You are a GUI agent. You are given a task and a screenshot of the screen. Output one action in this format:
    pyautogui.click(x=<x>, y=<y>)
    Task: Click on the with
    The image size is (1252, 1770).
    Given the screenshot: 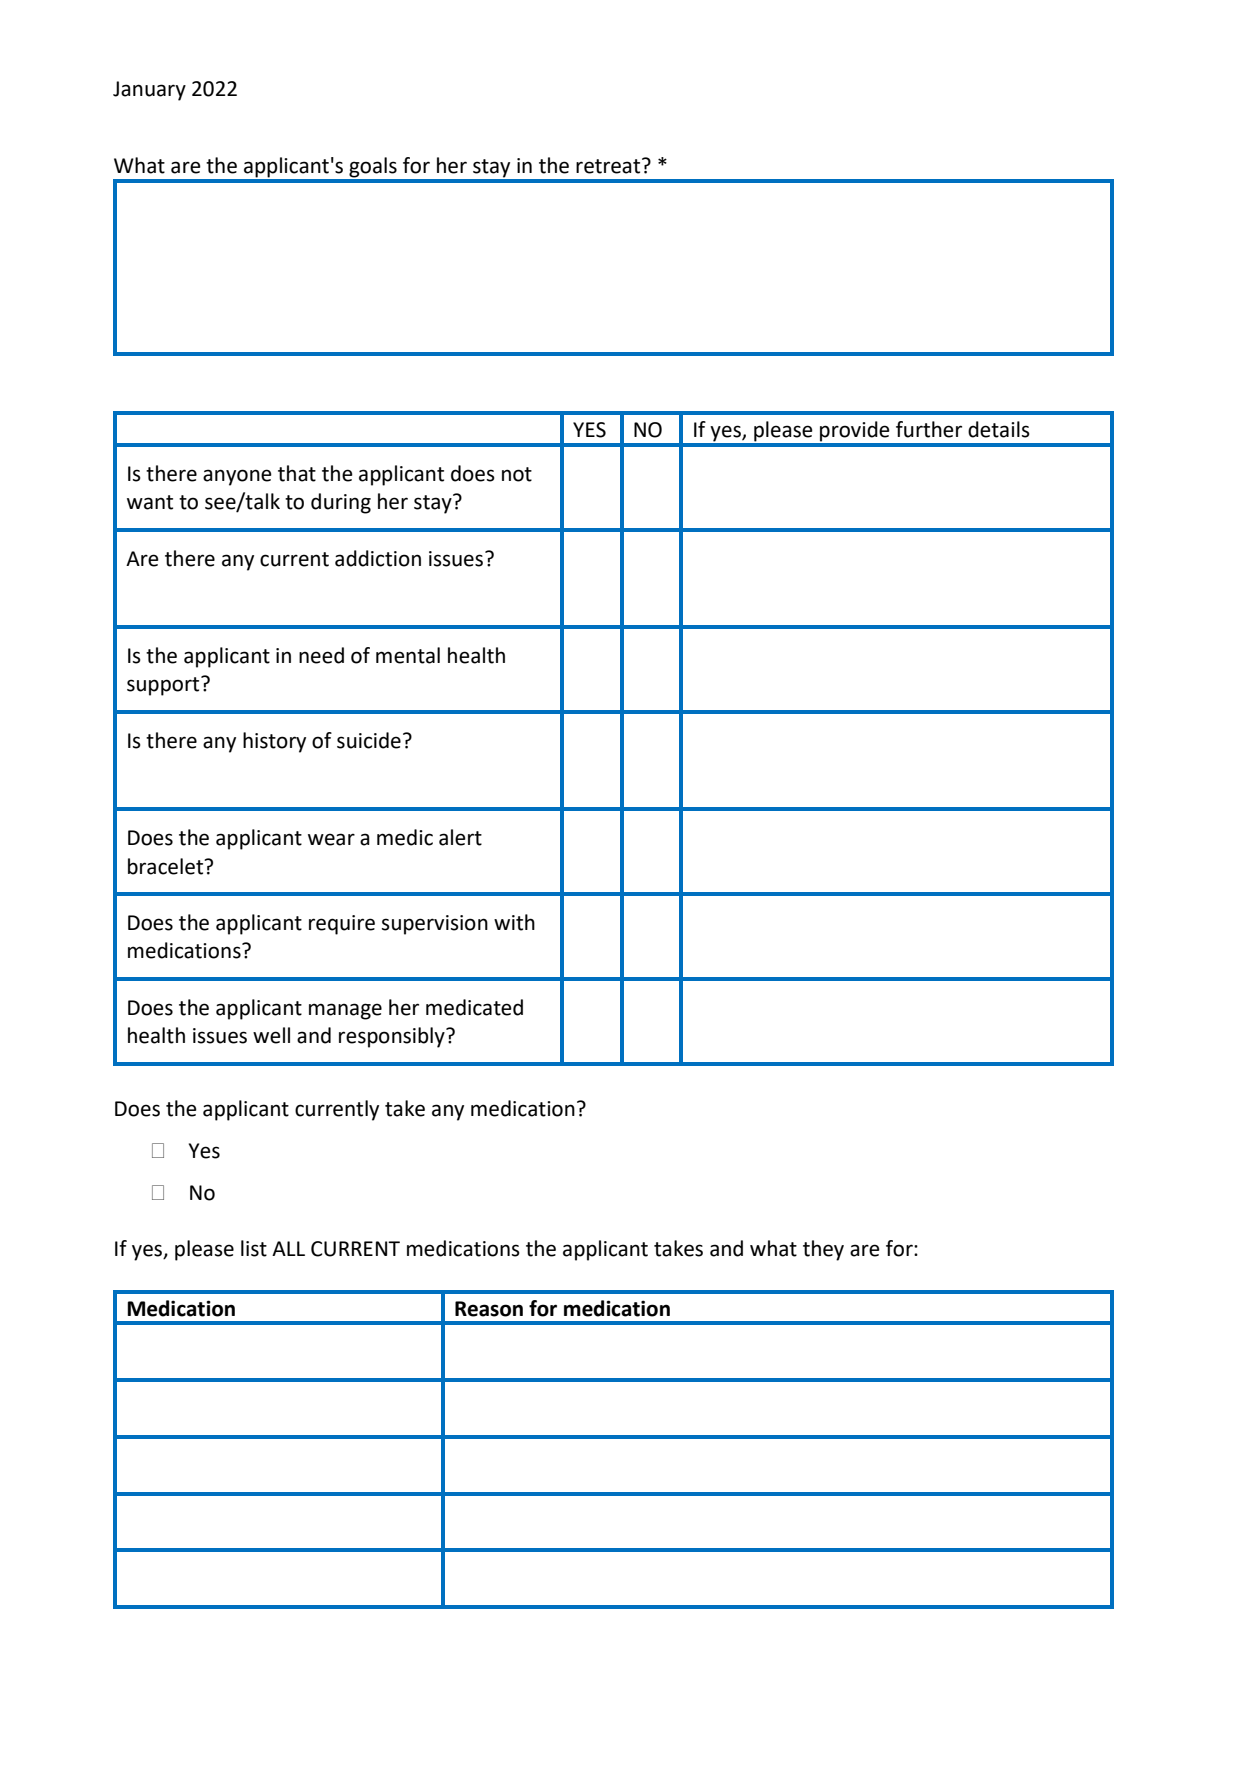 What is the action you would take?
    pyautogui.click(x=514, y=922)
